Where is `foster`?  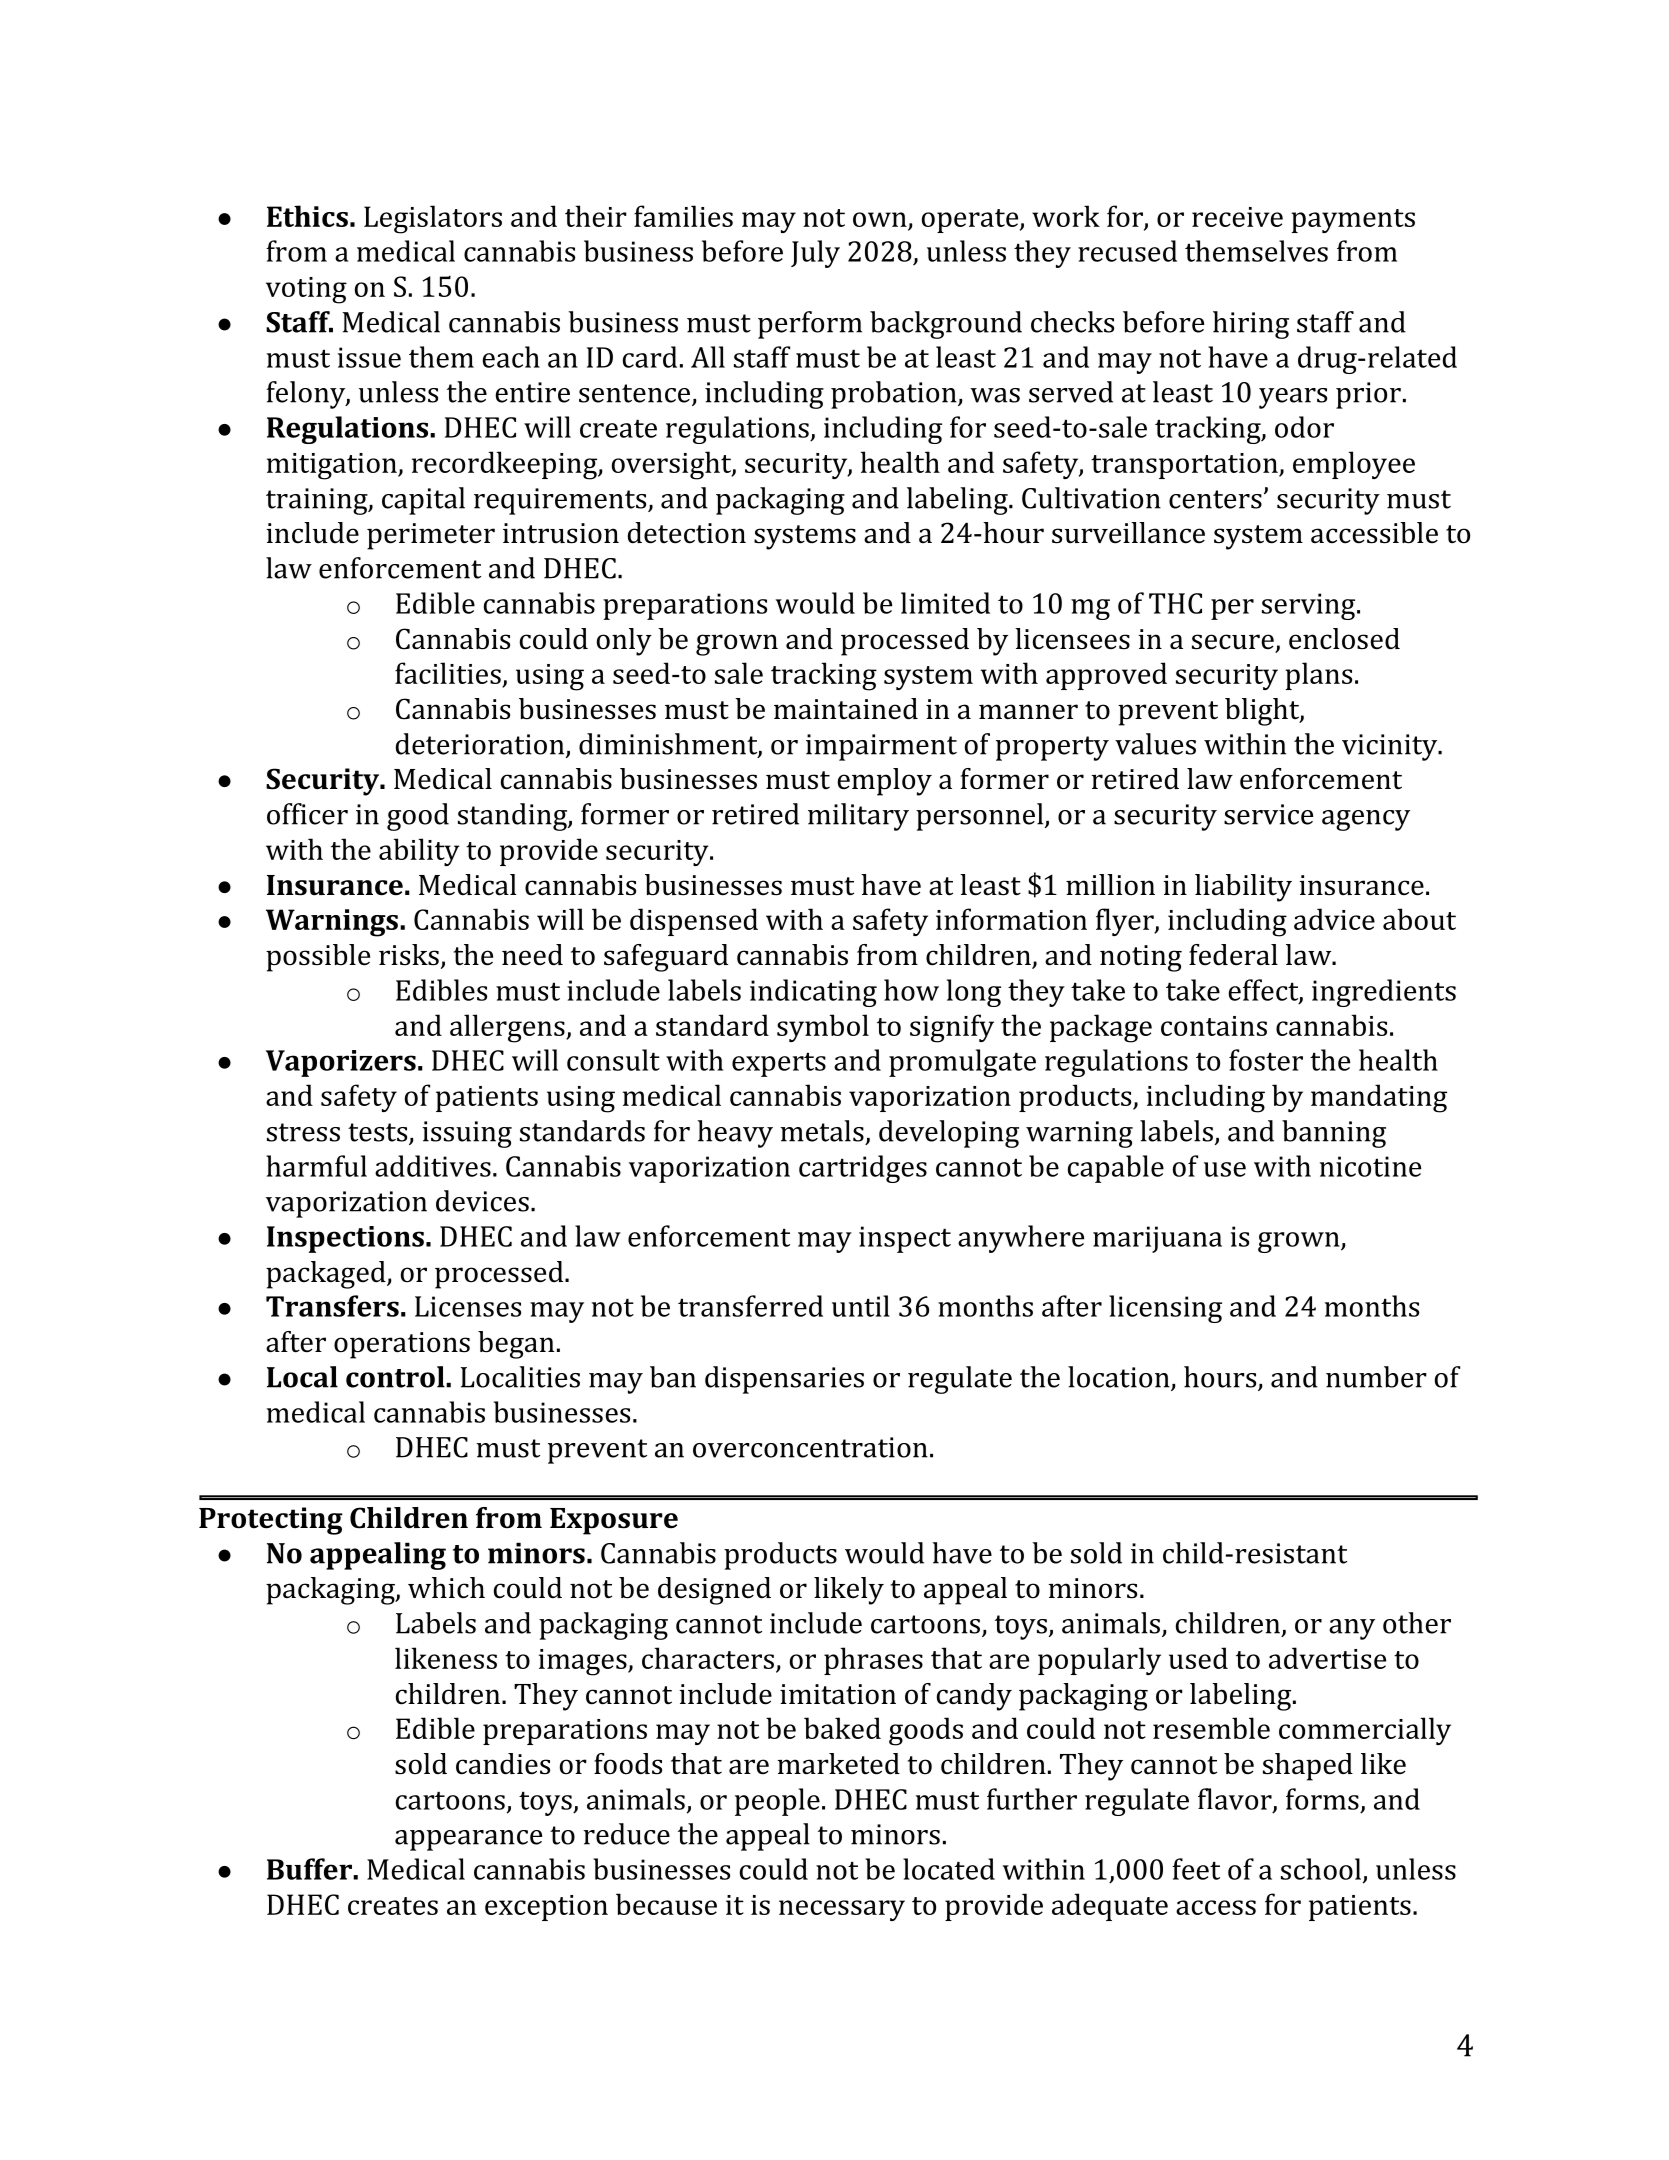 foster is located at coordinates (1266, 1060).
